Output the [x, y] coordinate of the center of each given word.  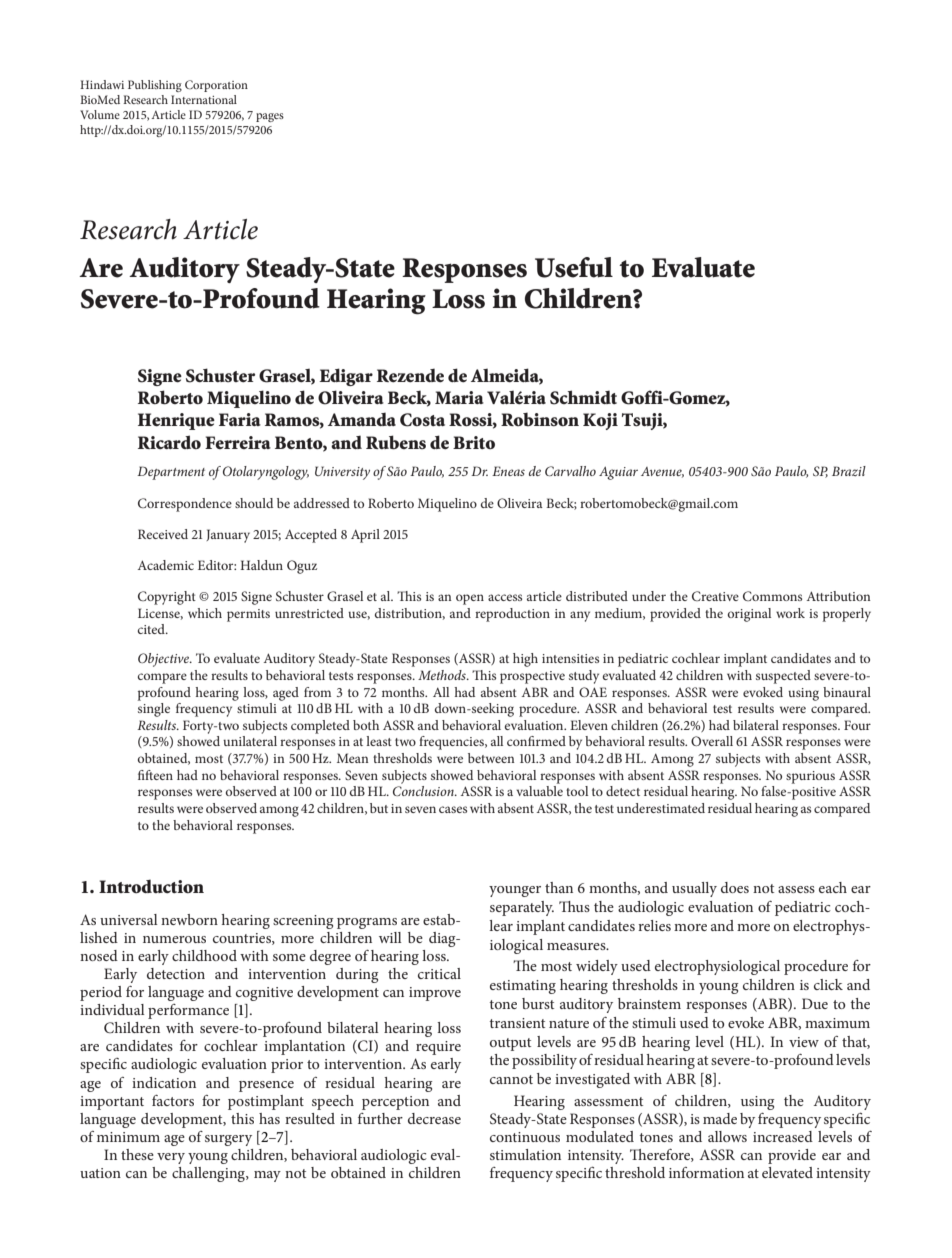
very [171, 1158]
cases [453, 809]
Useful [574, 267]
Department [171, 473]
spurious [810, 777]
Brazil [849, 471]
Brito [474, 442]
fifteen [155, 775]
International [204, 99]
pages [270, 117]
